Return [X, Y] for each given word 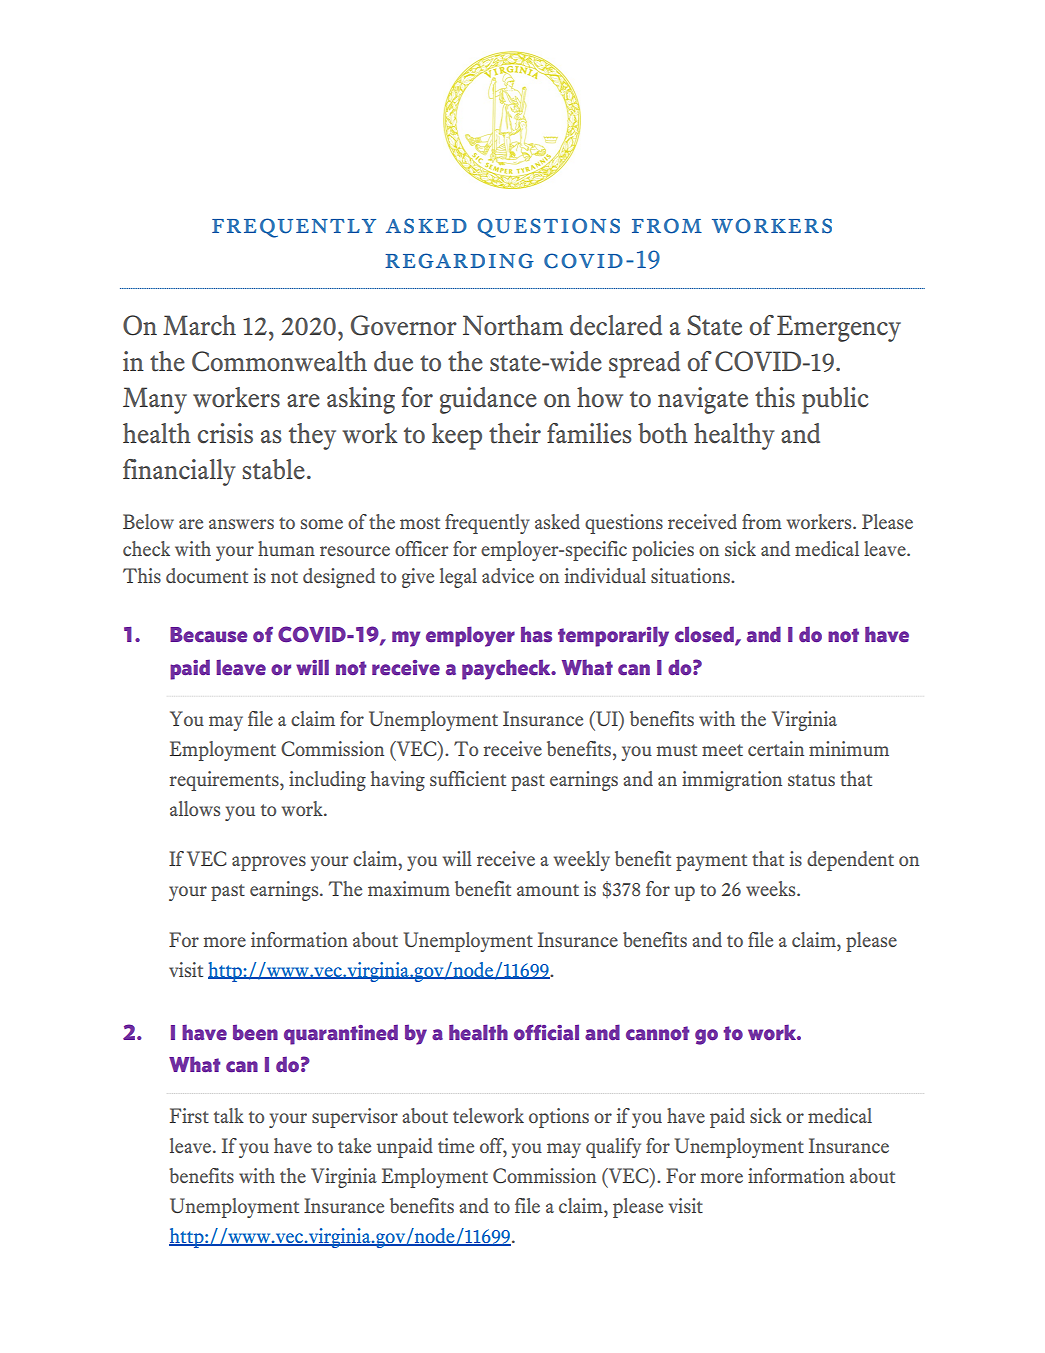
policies [663, 551]
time [456, 1145]
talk [229, 1115]
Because [209, 635]
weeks [772, 888]
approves [269, 863]
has [536, 634]
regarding [459, 261]
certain [776, 748]
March [199, 325]
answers [241, 524]
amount [548, 890]
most [420, 523]
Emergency [839, 328]
